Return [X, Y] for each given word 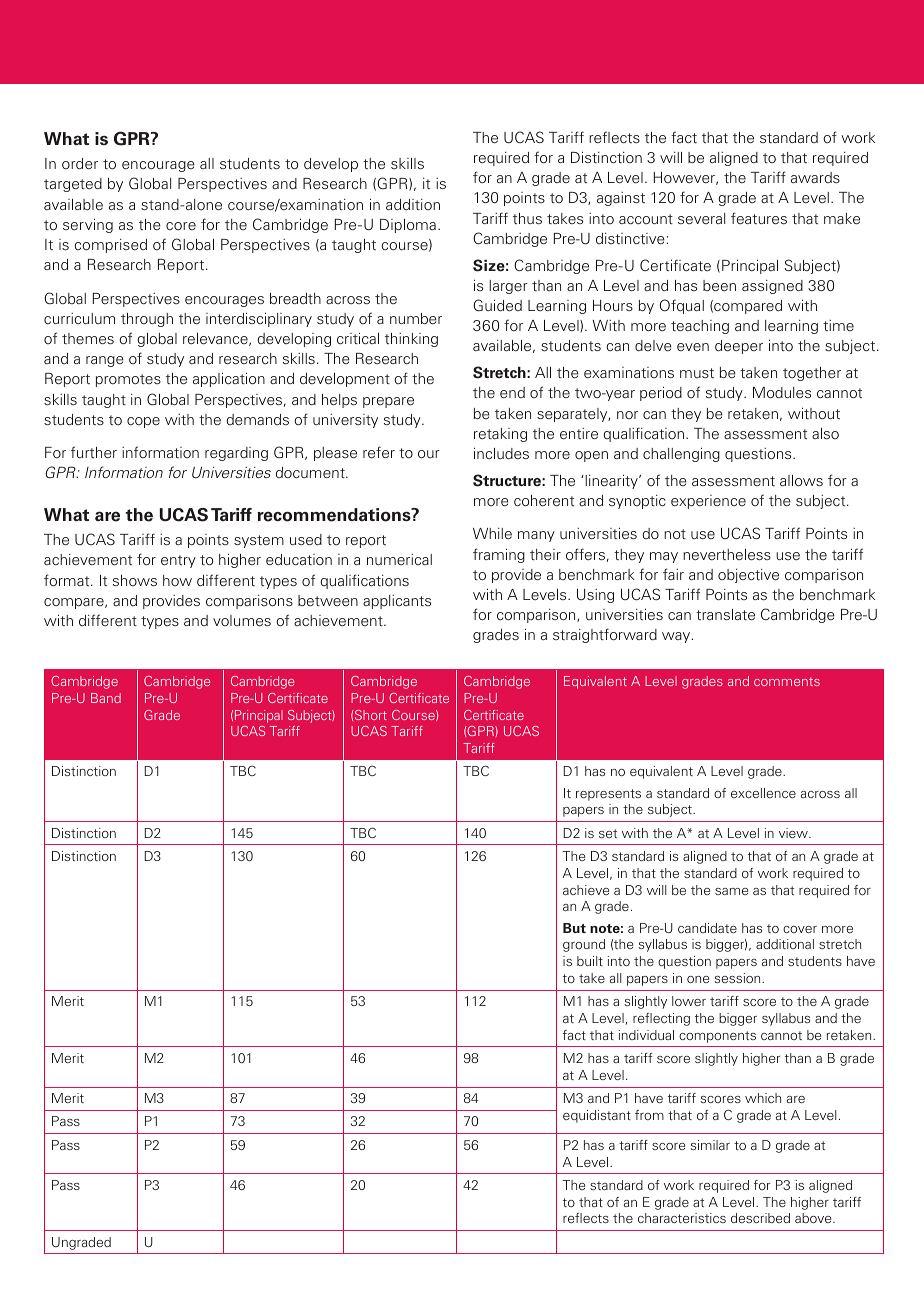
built [590, 961]
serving [88, 225]
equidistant [597, 1116]
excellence [763, 793]
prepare [388, 402]
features [759, 218]
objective [748, 576]
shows [135, 580]
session [738, 978]
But [574, 928]
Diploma [408, 226]
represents [608, 795]
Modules [782, 393]
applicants [397, 602]
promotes [128, 380]
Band [106, 698]
